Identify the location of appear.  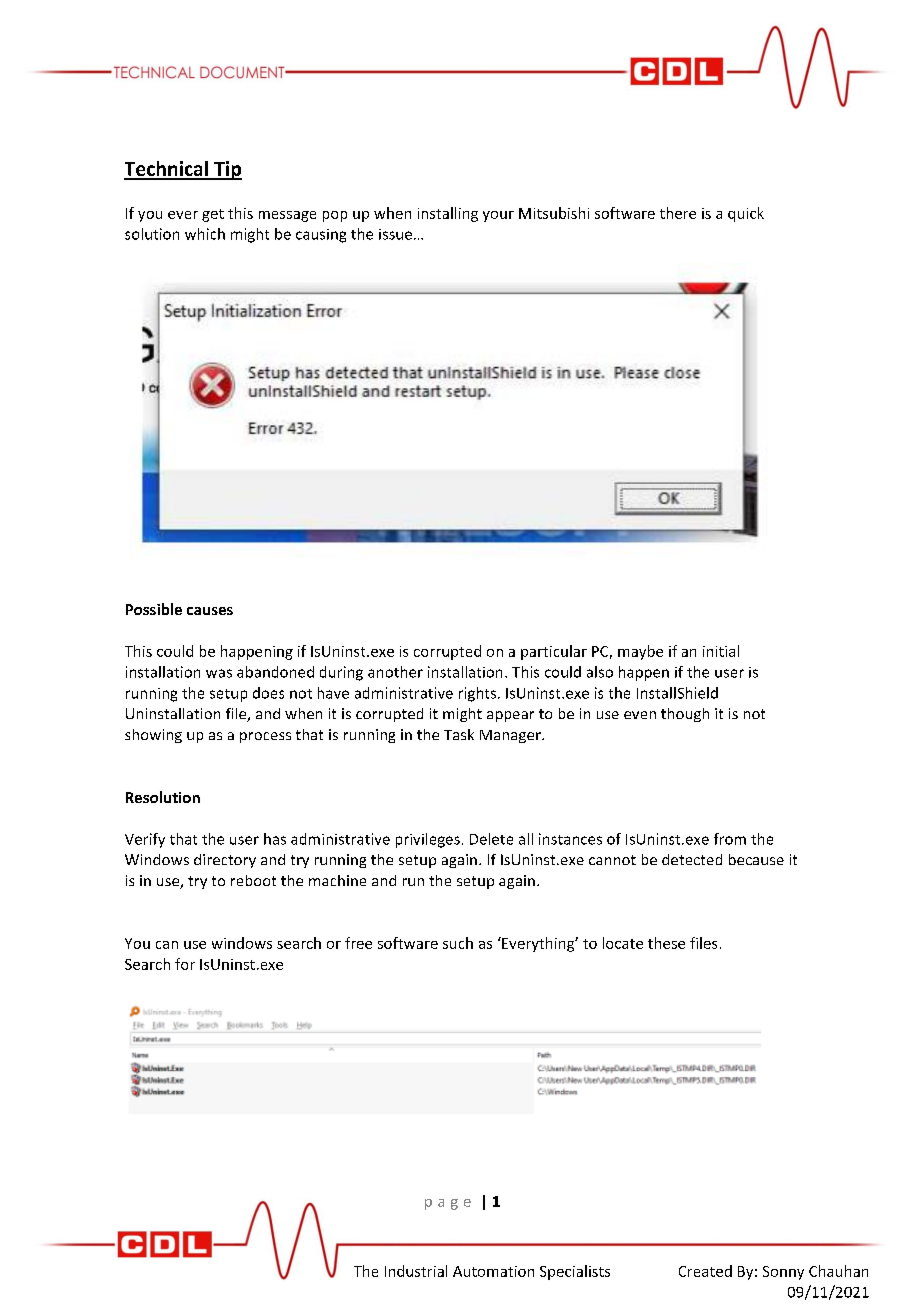
(510, 716).
